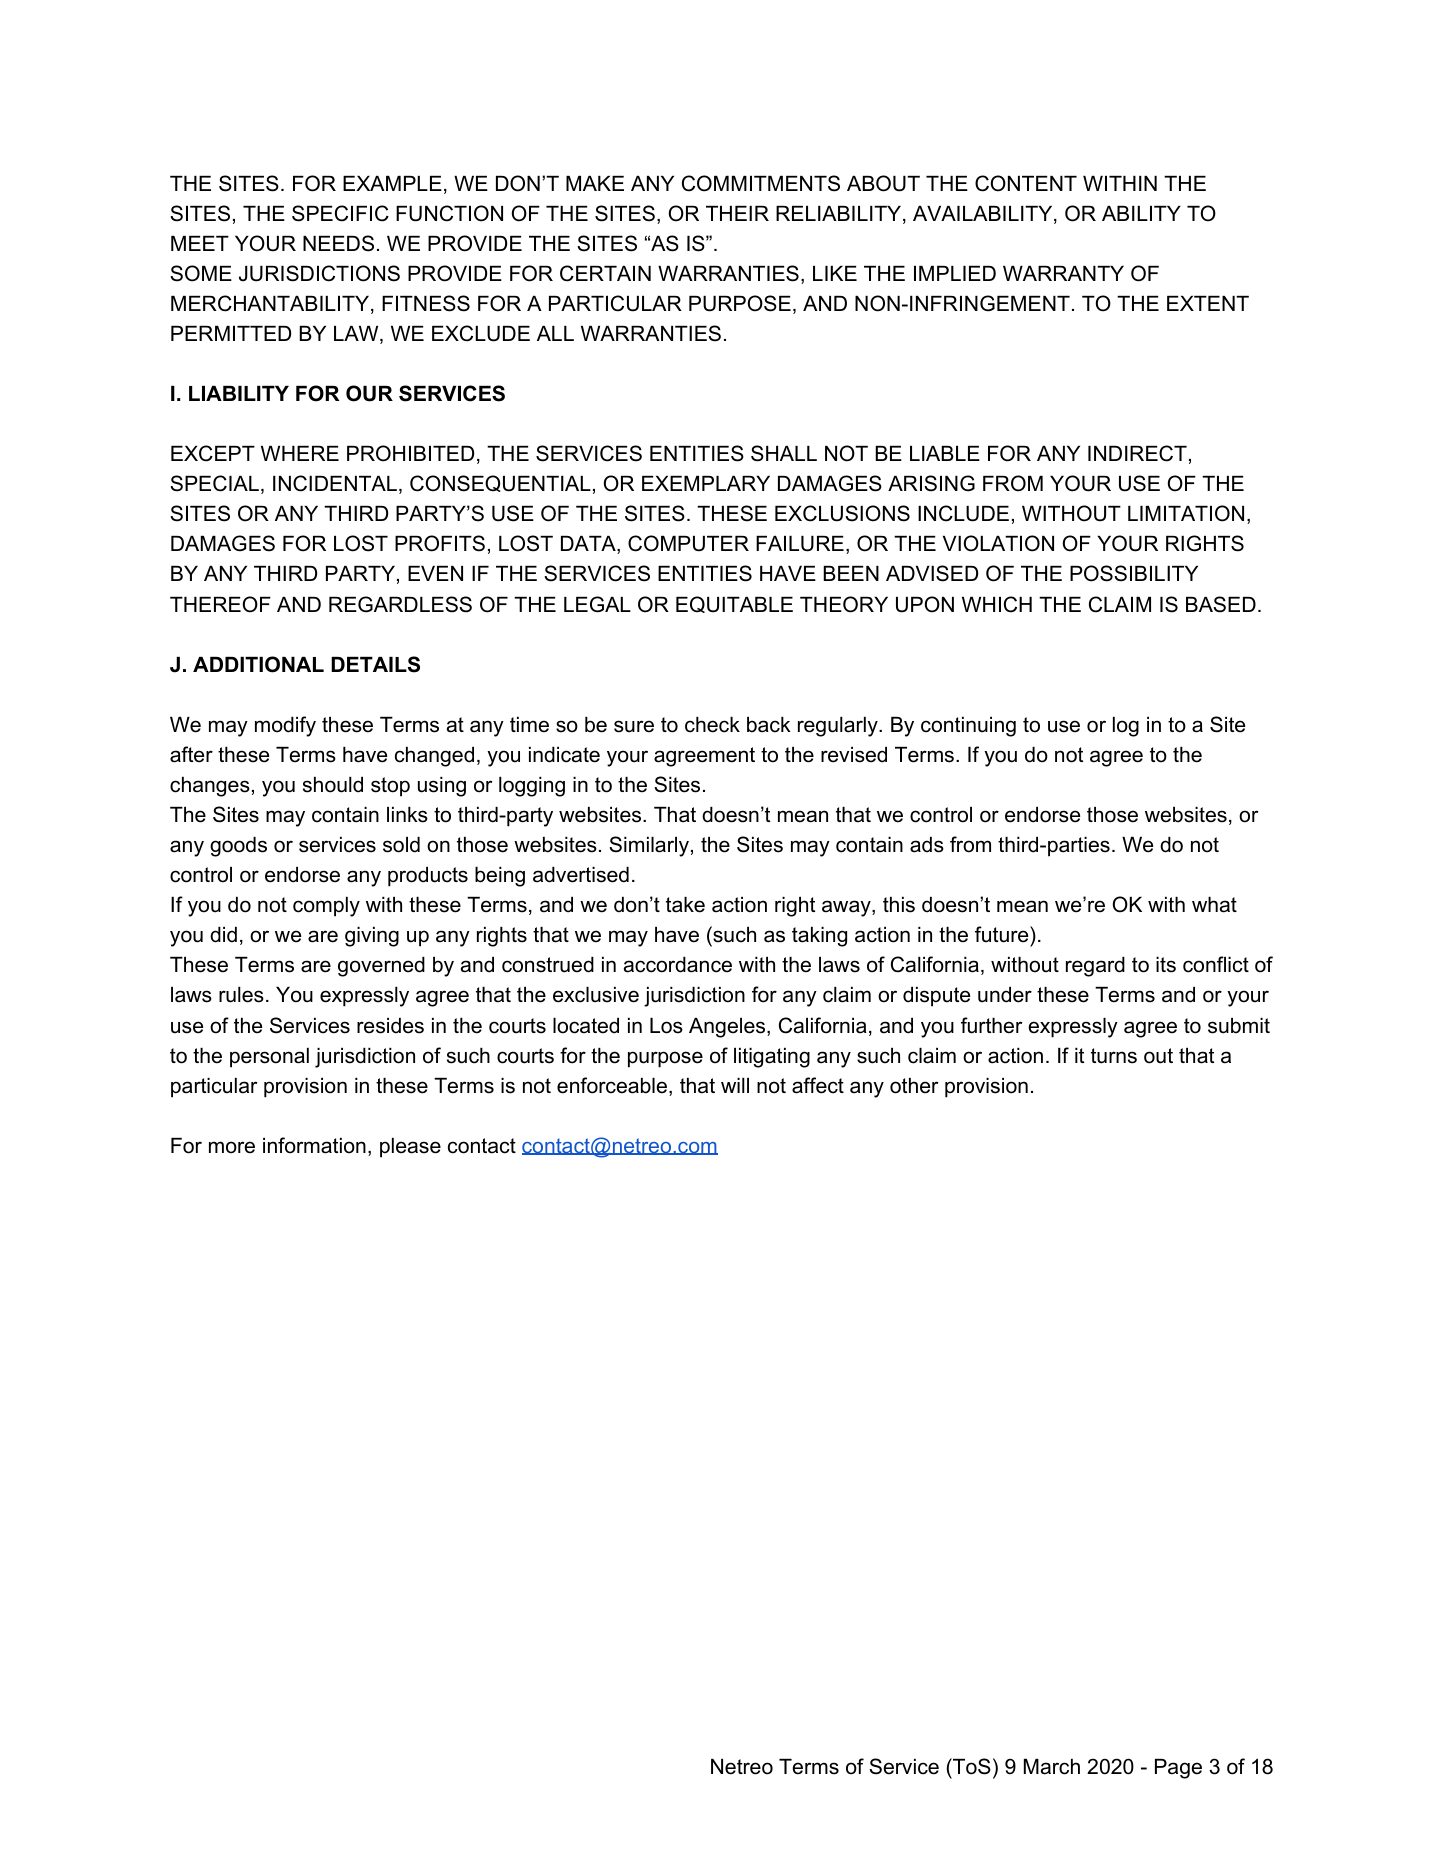 Image resolution: width=1444 pixels, height=1868 pixels. What do you see at coordinates (314, 1145) in the page?
I see `information` at bounding box center [314, 1145].
